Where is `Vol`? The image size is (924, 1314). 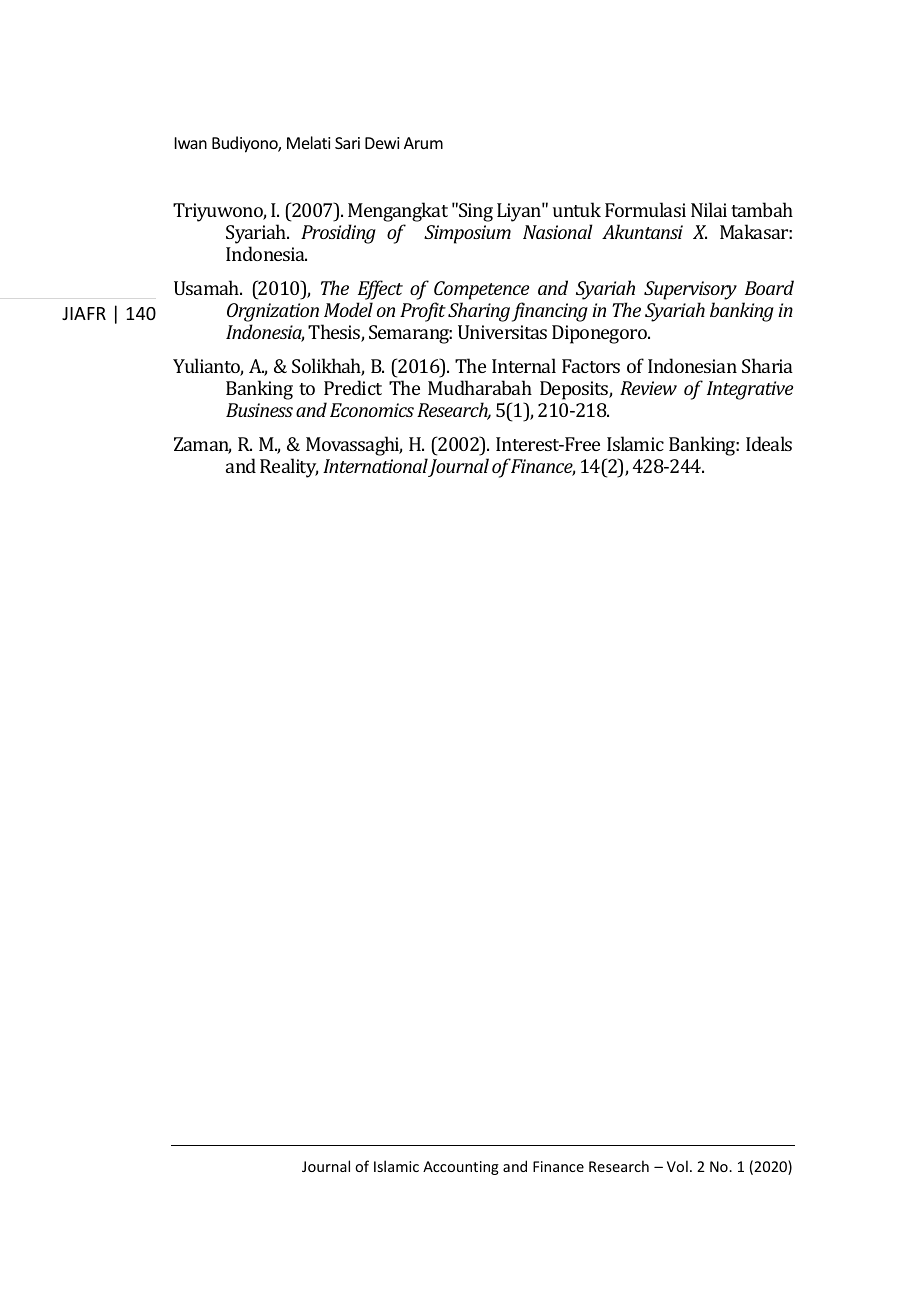 Vol is located at coordinates (677, 1166).
